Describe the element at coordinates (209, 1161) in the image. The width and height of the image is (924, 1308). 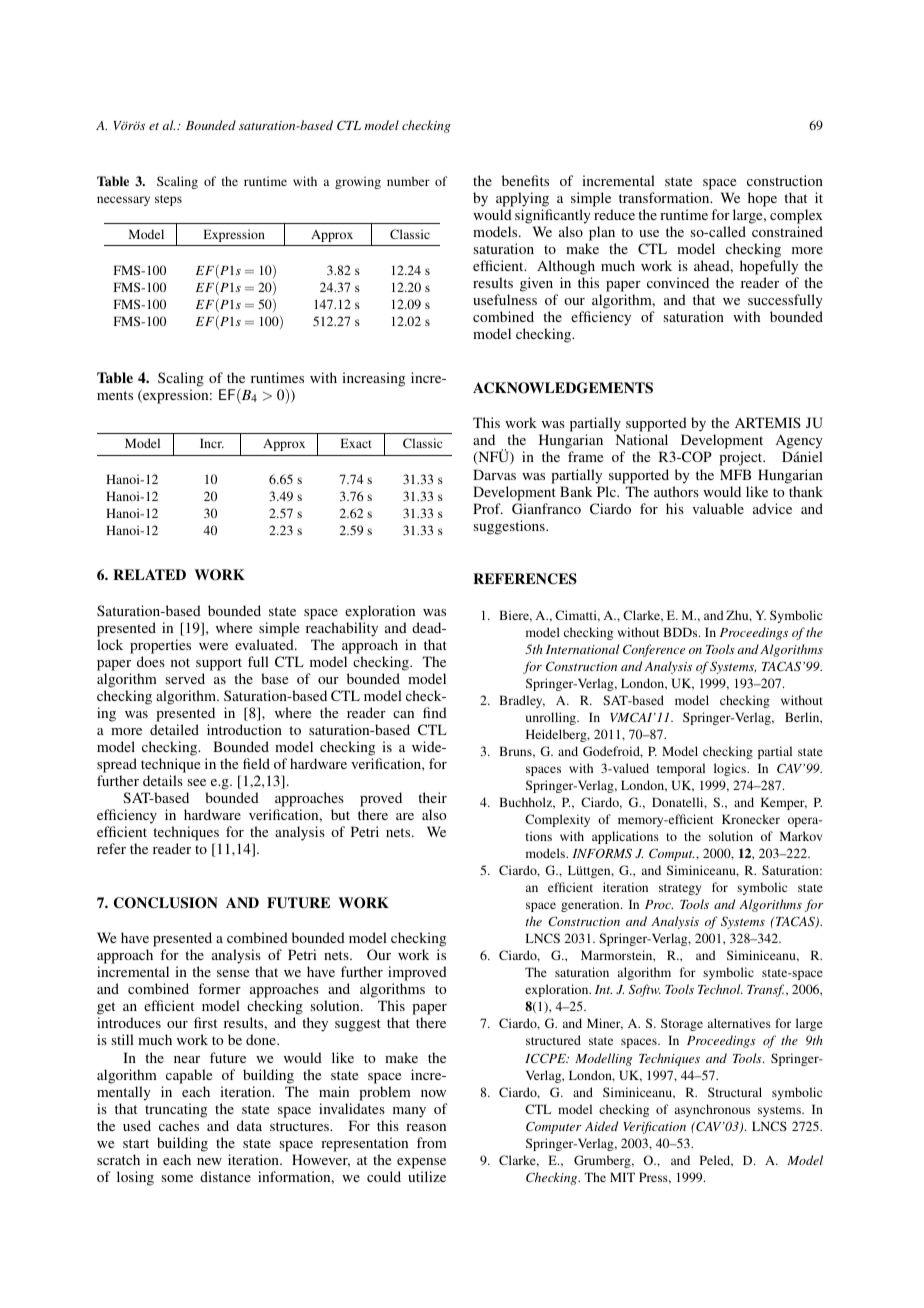
I see `new` at that location.
